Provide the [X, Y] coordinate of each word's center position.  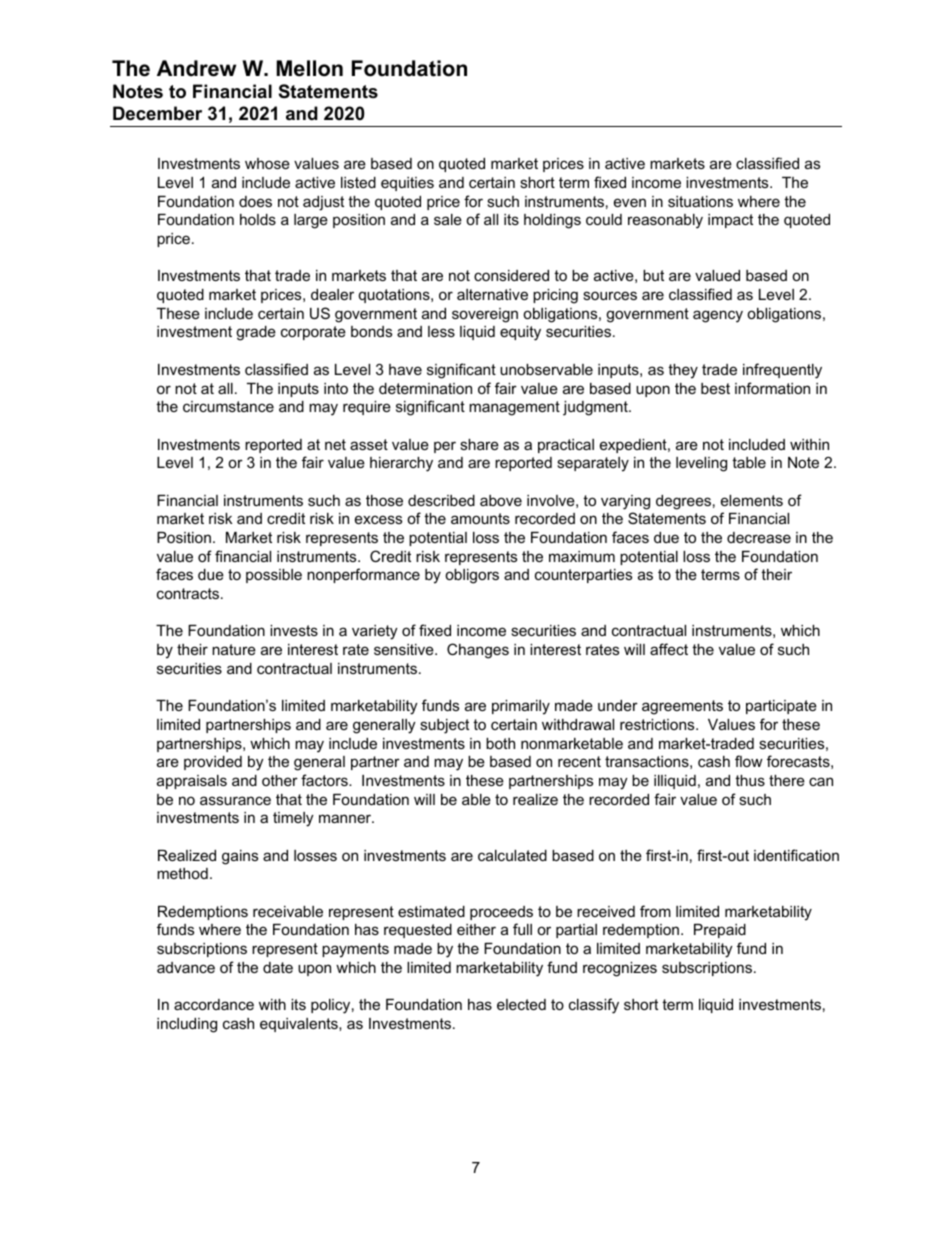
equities [407, 184]
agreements [682, 707]
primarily [521, 707]
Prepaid [720, 931]
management [514, 408]
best [715, 388]
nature [234, 649]
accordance [214, 1004]
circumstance [228, 406]
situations [700, 201]
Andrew [196, 68]
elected [521, 1004]
